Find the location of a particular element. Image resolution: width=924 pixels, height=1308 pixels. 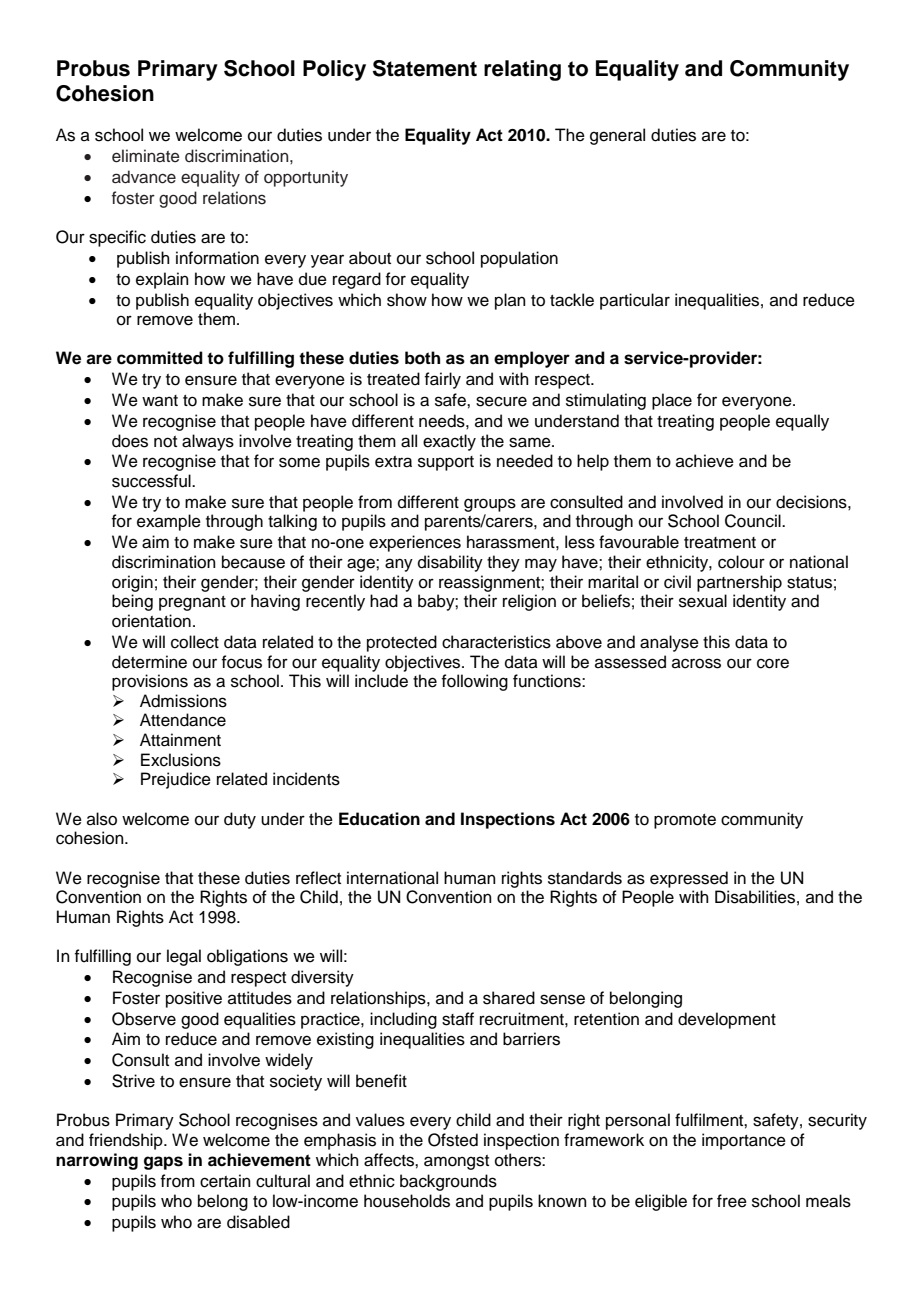

general is located at coordinates (617, 136).
